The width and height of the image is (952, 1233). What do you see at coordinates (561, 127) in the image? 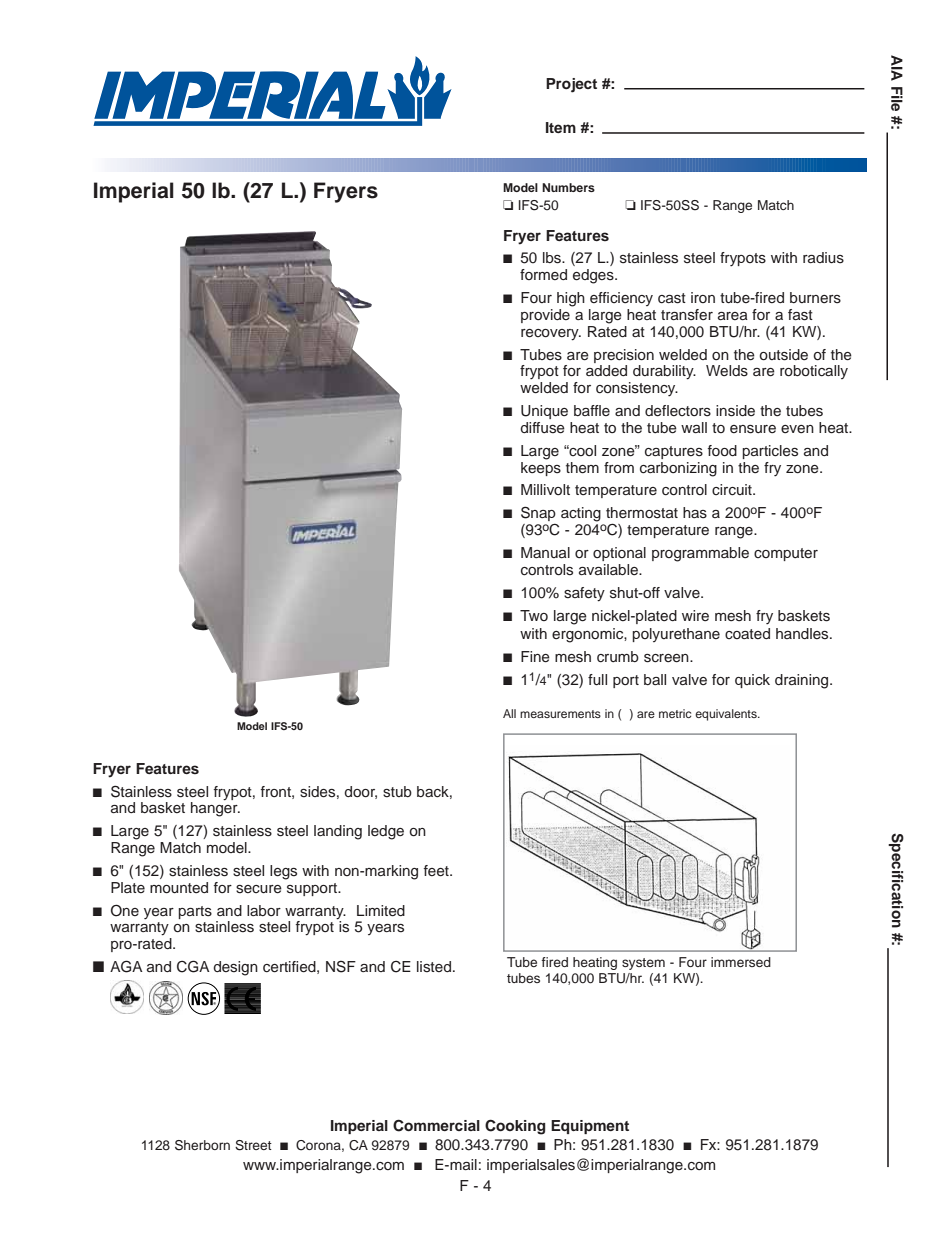
I see `Item` at bounding box center [561, 127].
